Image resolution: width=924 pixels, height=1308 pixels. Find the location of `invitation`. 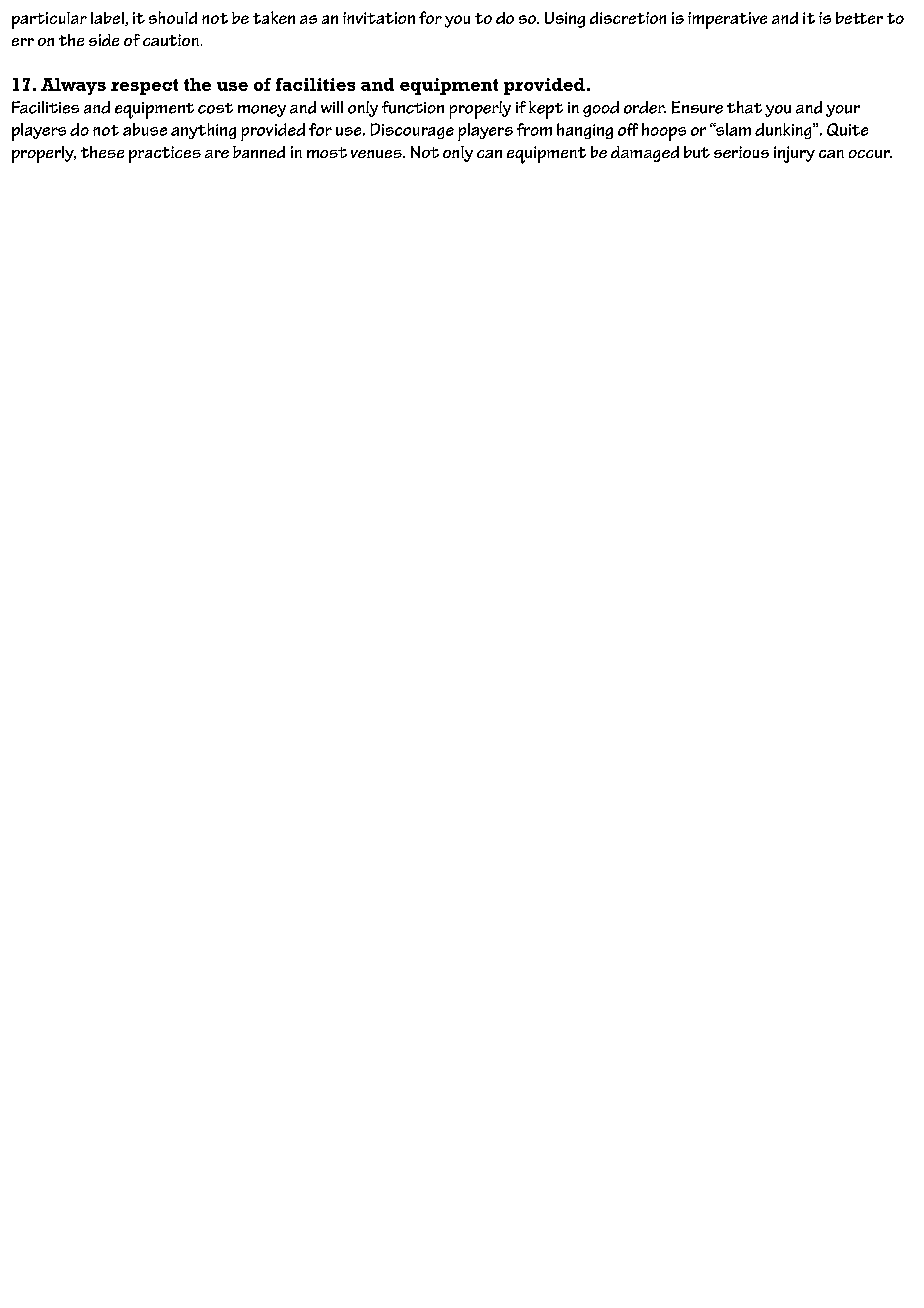

invitation is located at coordinates (379, 18).
